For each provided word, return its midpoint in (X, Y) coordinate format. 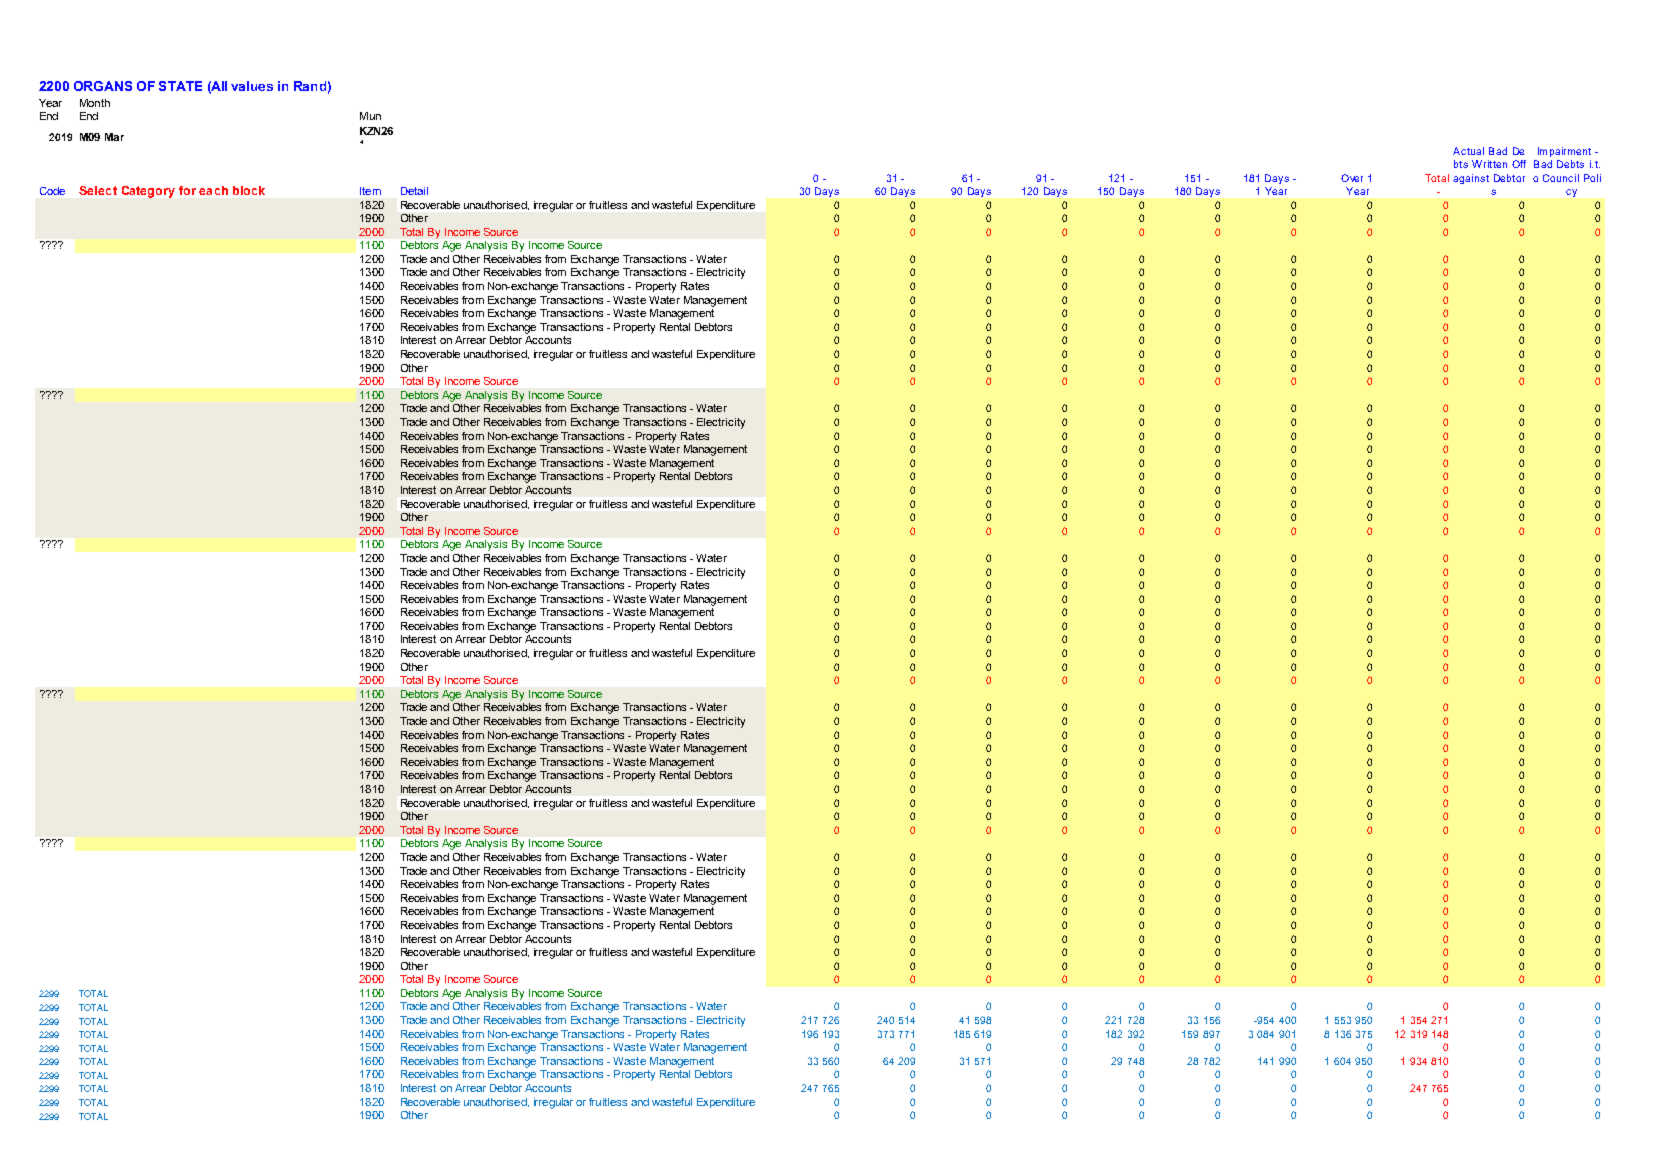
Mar (114, 137)
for (187, 190)
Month (95, 103)
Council (1561, 178)
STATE (180, 86)
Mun (370, 116)
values (252, 86)
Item (370, 191)
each (213, 190)
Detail (414, 191)
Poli (1592, 178)
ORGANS (103, 86)
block (249, 190)
